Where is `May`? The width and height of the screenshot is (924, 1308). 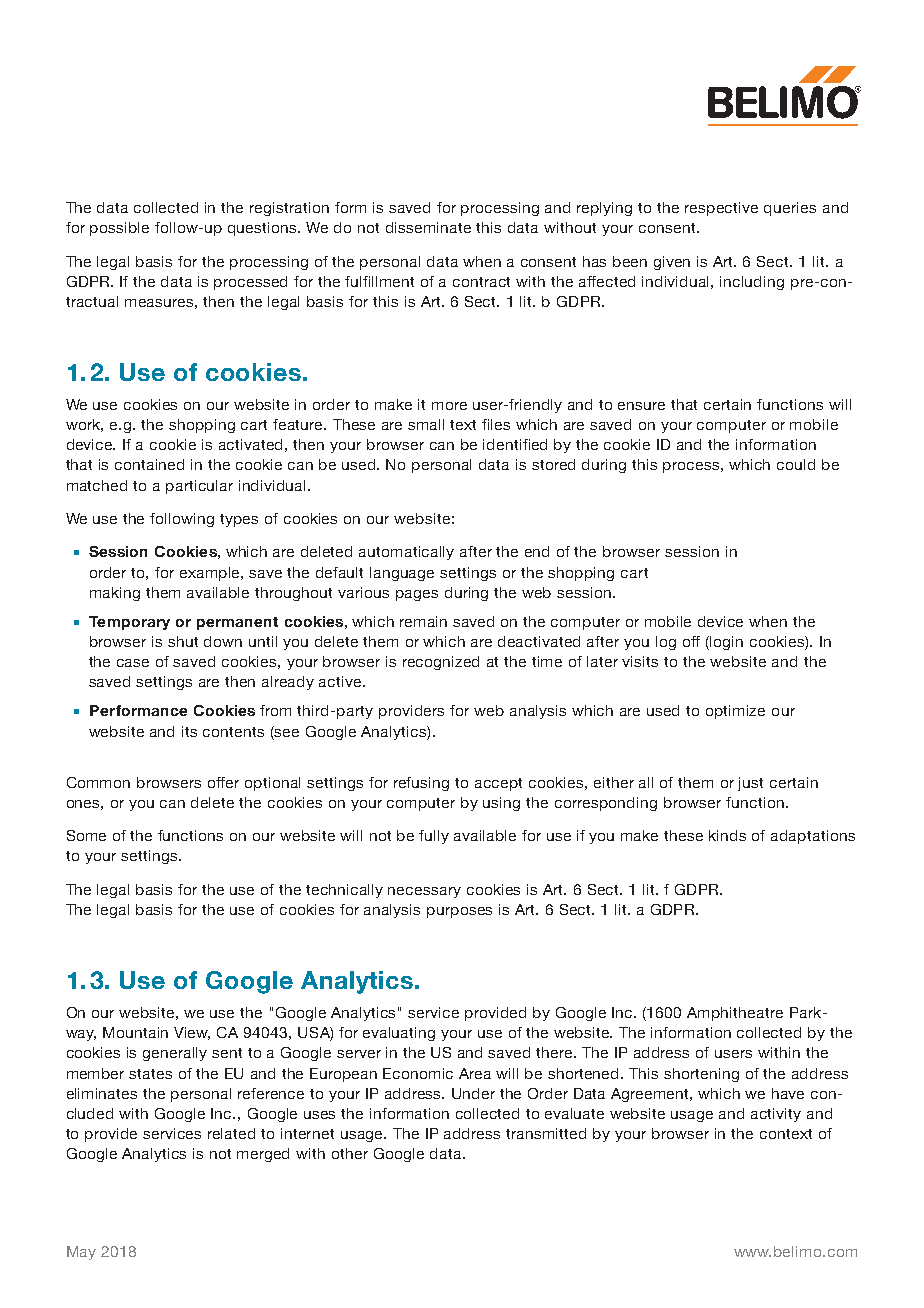
May is located at coordinates (81, 1253).
